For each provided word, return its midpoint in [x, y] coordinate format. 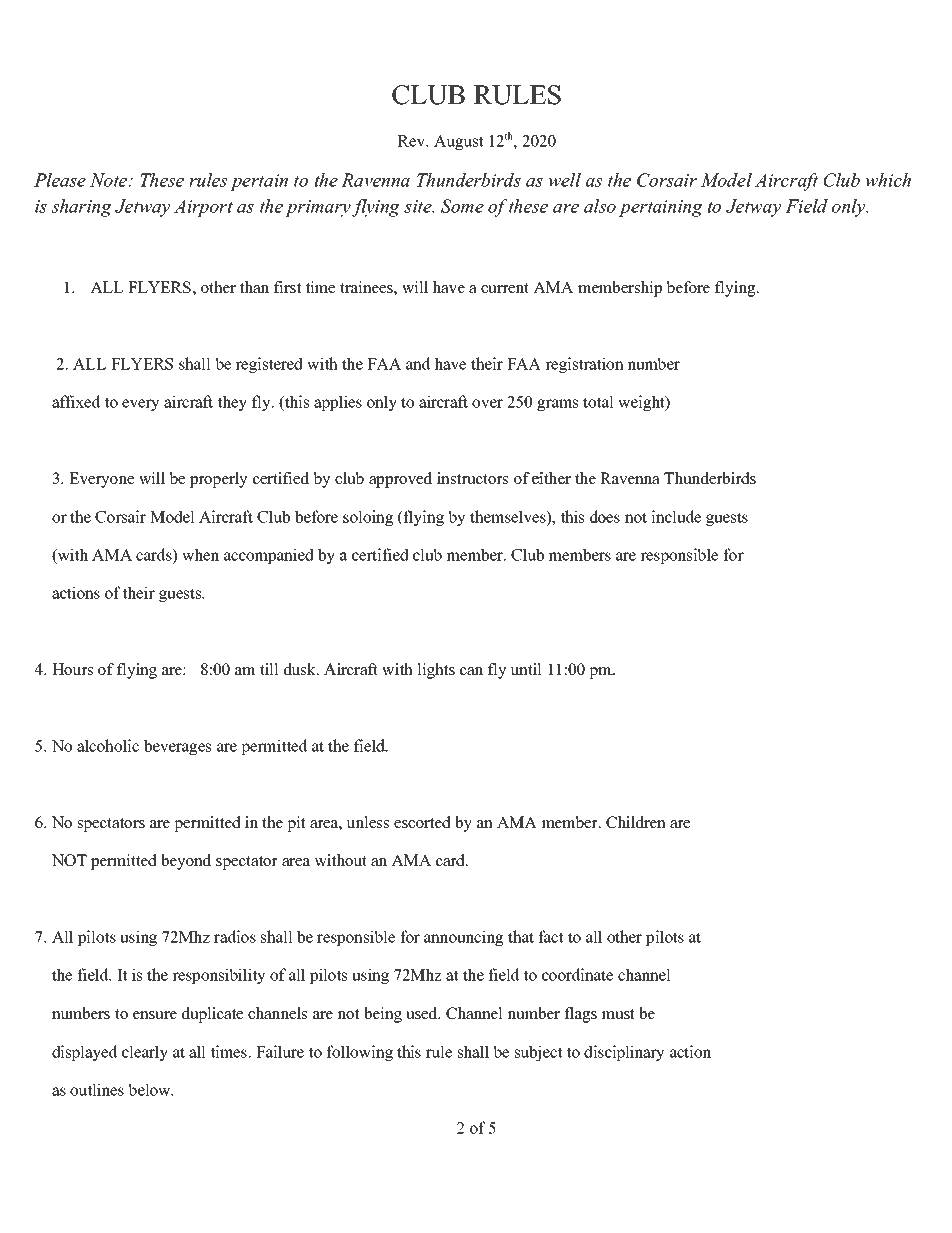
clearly [145, 1053]
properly [218, 480]
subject [538, 1053]
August [458, 142]
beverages [177, 747]
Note [110, 180]
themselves [509, 517]
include [676, 516]
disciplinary [624, 1053]
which [888, 180]
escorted [422, 822]
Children [636, 822]
